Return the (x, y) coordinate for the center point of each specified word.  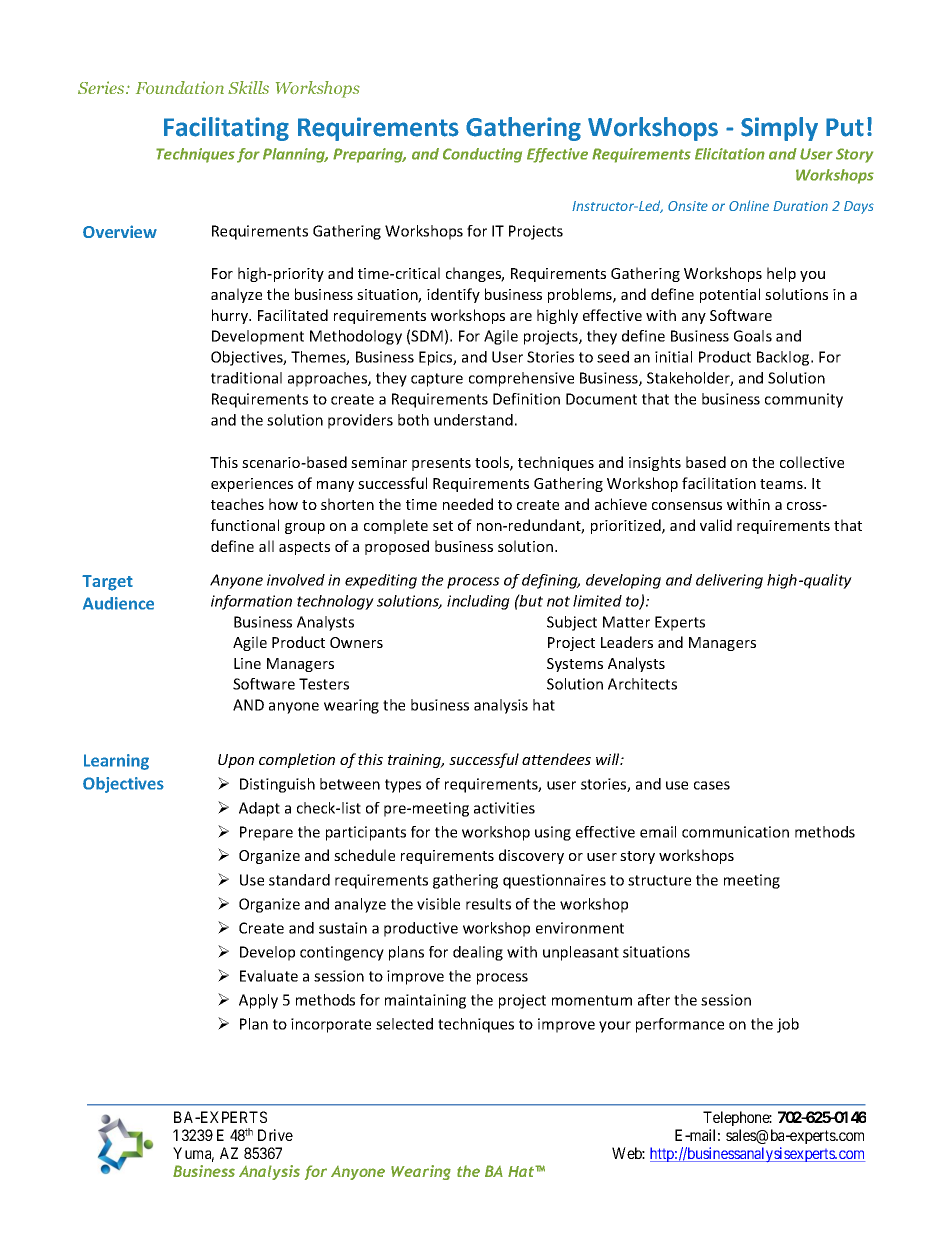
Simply (779, 129)
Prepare (266, 833)
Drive (275, 1135)
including (478, 602)
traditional (246, 378)
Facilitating (226, 129)
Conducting (482, 155)
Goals (753, 336)
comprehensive (521, 379)
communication (735, 832)
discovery (531, 856)
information (251, 602)
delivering (729, 581)
